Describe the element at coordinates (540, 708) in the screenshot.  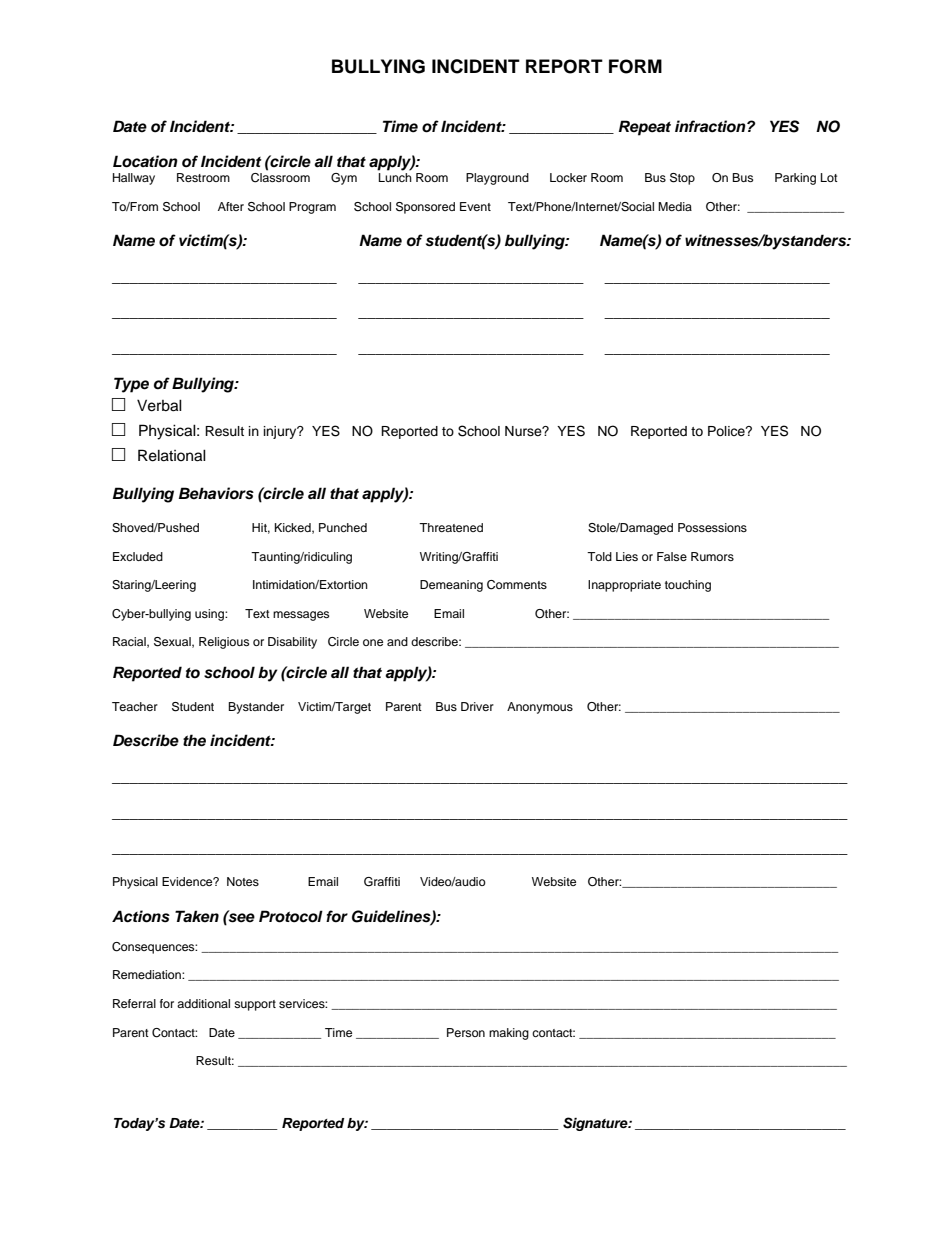
I see `Anonymous` at that location.
